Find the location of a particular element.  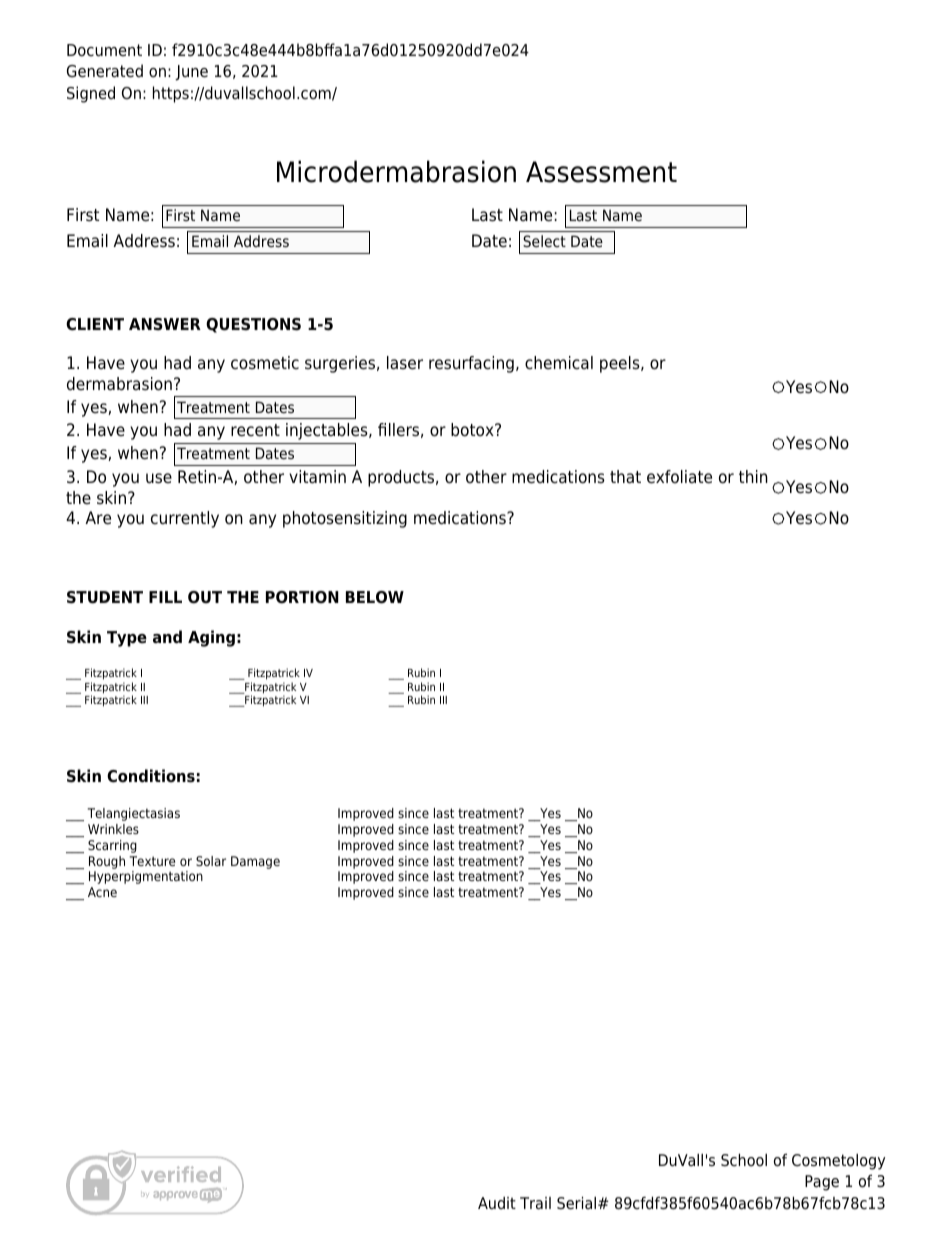

June is located at coordinates (191, 73).
